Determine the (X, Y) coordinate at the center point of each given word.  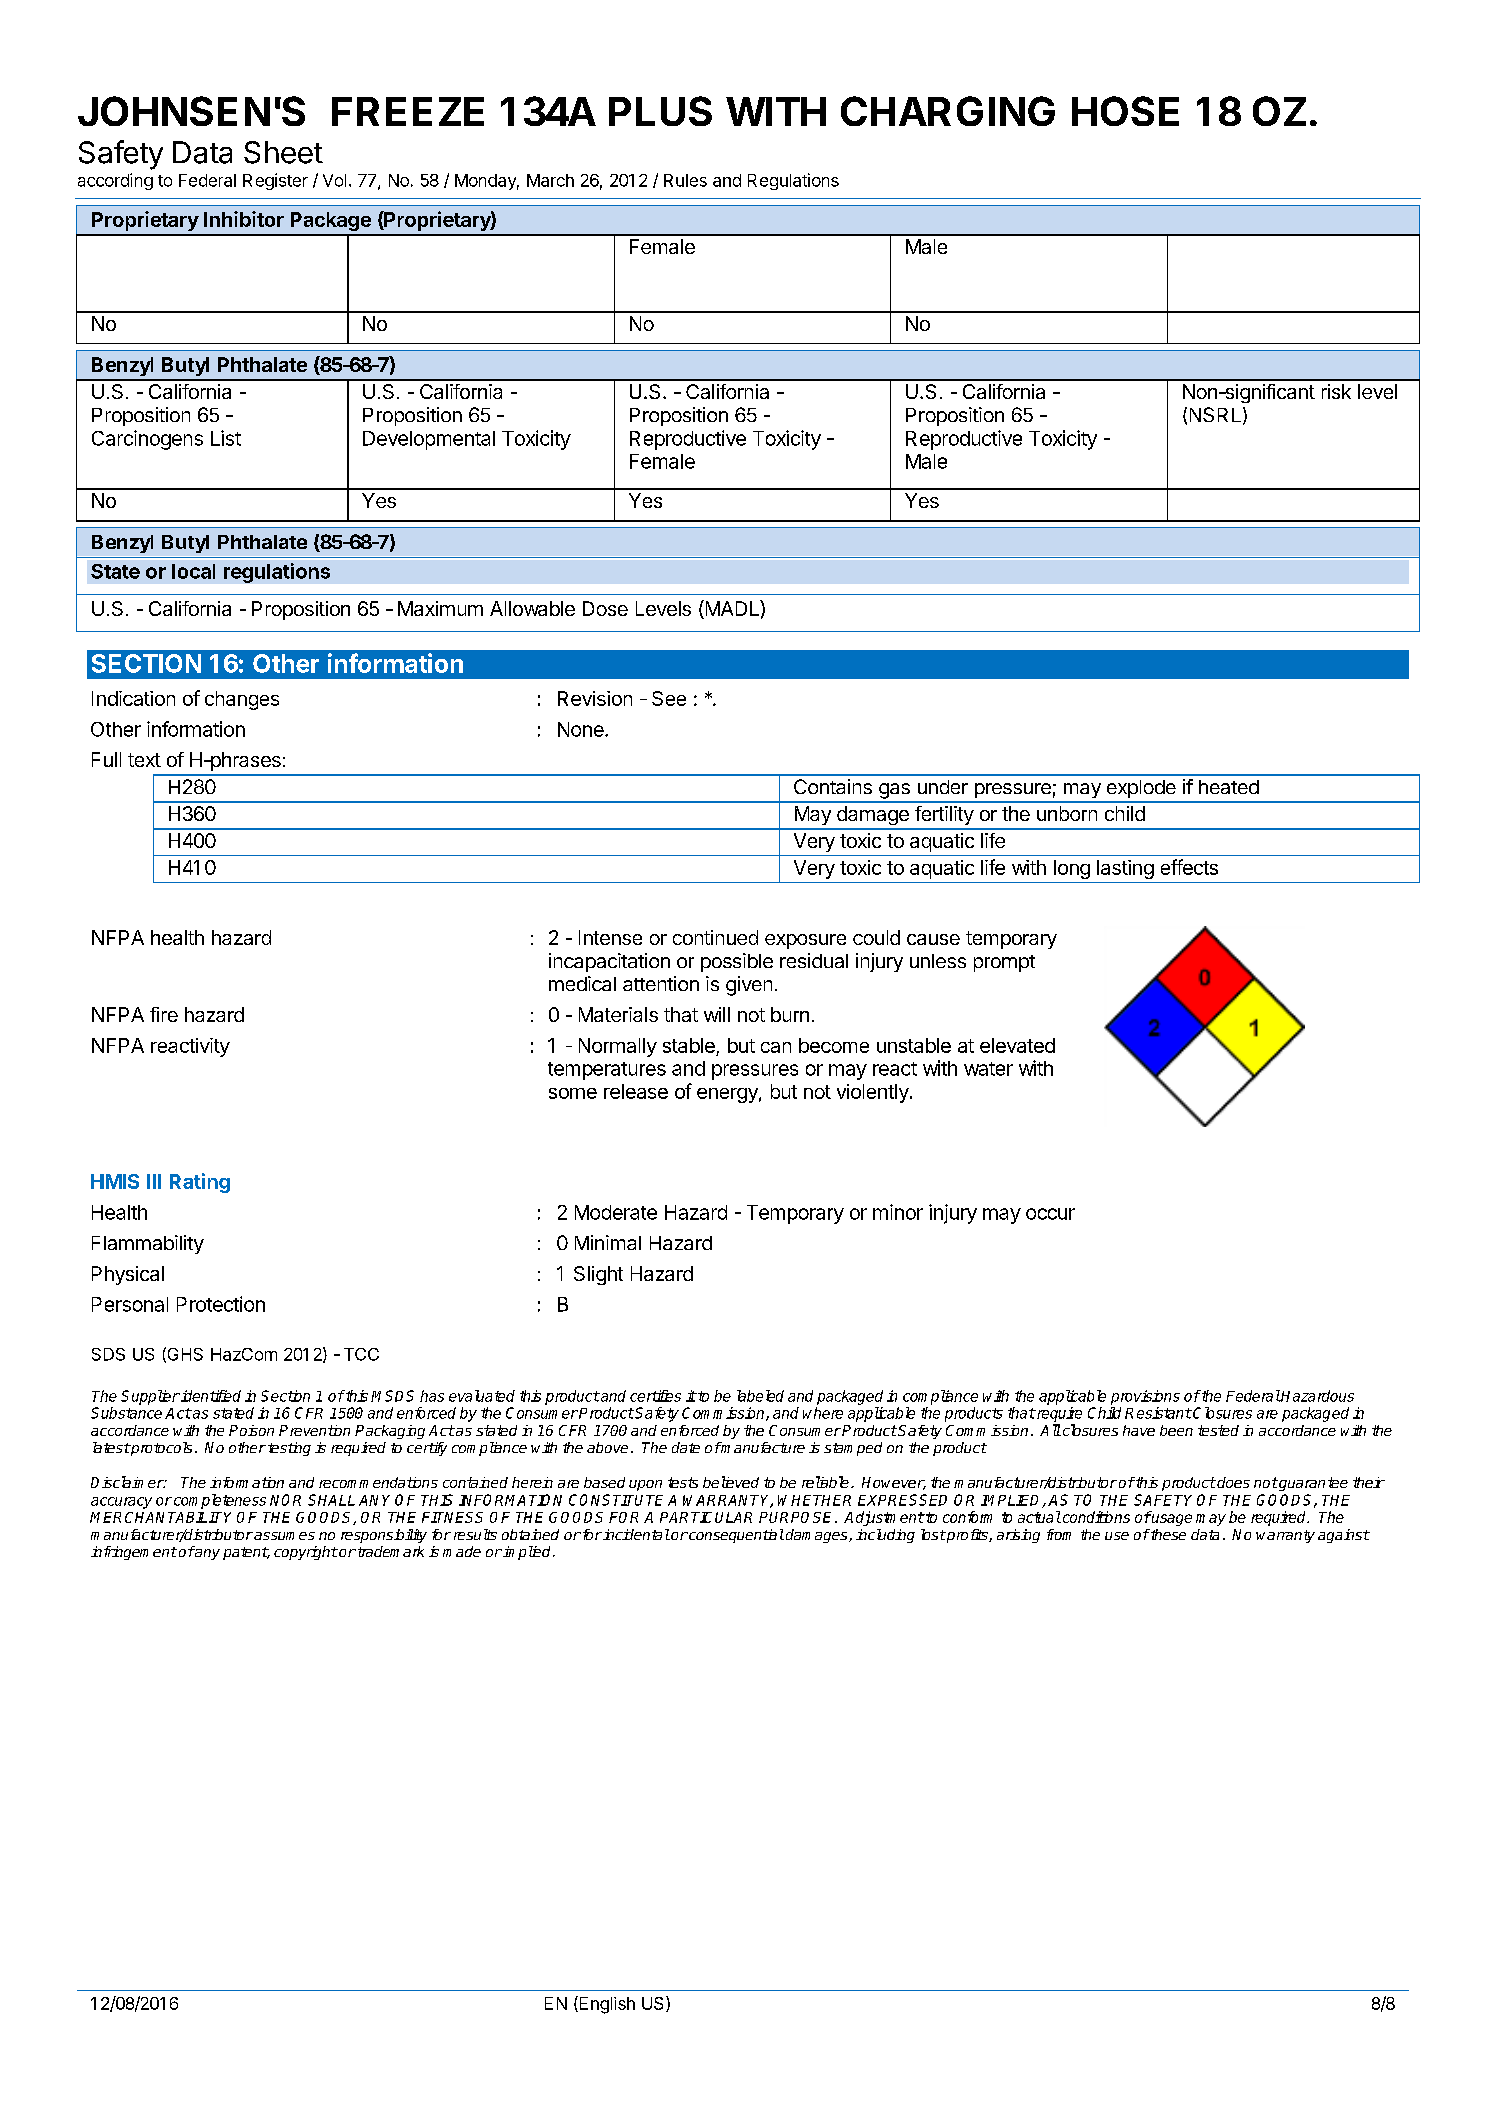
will (717, 1014)
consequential (735, 1536)
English (606, 2005)
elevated (1017, 1045)
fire (164, 1014)
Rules (685, 180)
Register (275, 181)
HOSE (1125, 111)
